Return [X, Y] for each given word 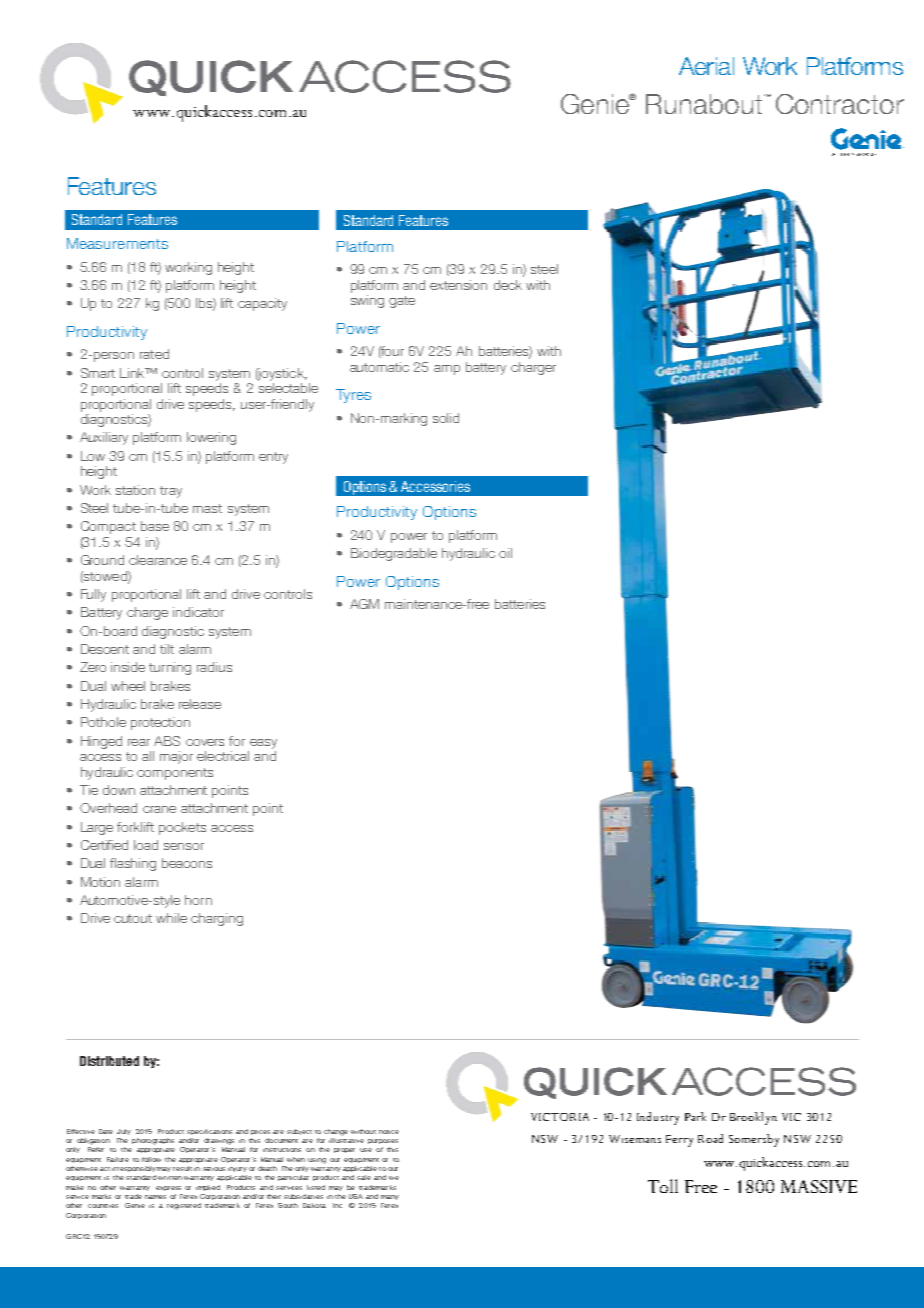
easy [263, 744]
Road [710, 1138]
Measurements [117, 243]
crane [159, 809]
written [170, 1178]
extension [458, 285]
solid [446, 418]
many [390, 1197]
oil [505, 553]
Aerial [706, 66]
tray [171, 492]
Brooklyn [753, 1118]
